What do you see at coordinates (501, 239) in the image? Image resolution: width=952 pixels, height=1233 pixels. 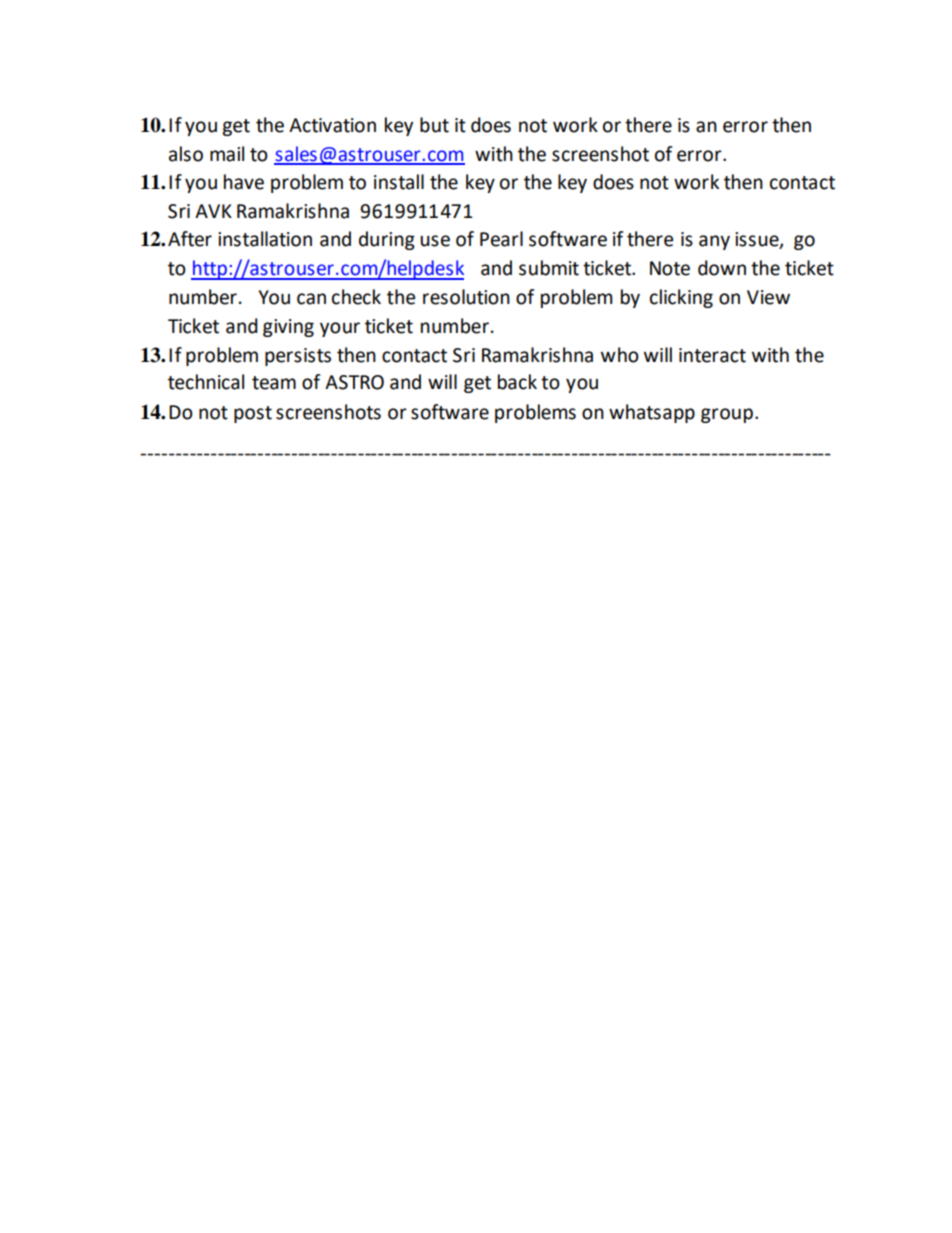 I see `Pearl` at bounding box center [501, 239].
